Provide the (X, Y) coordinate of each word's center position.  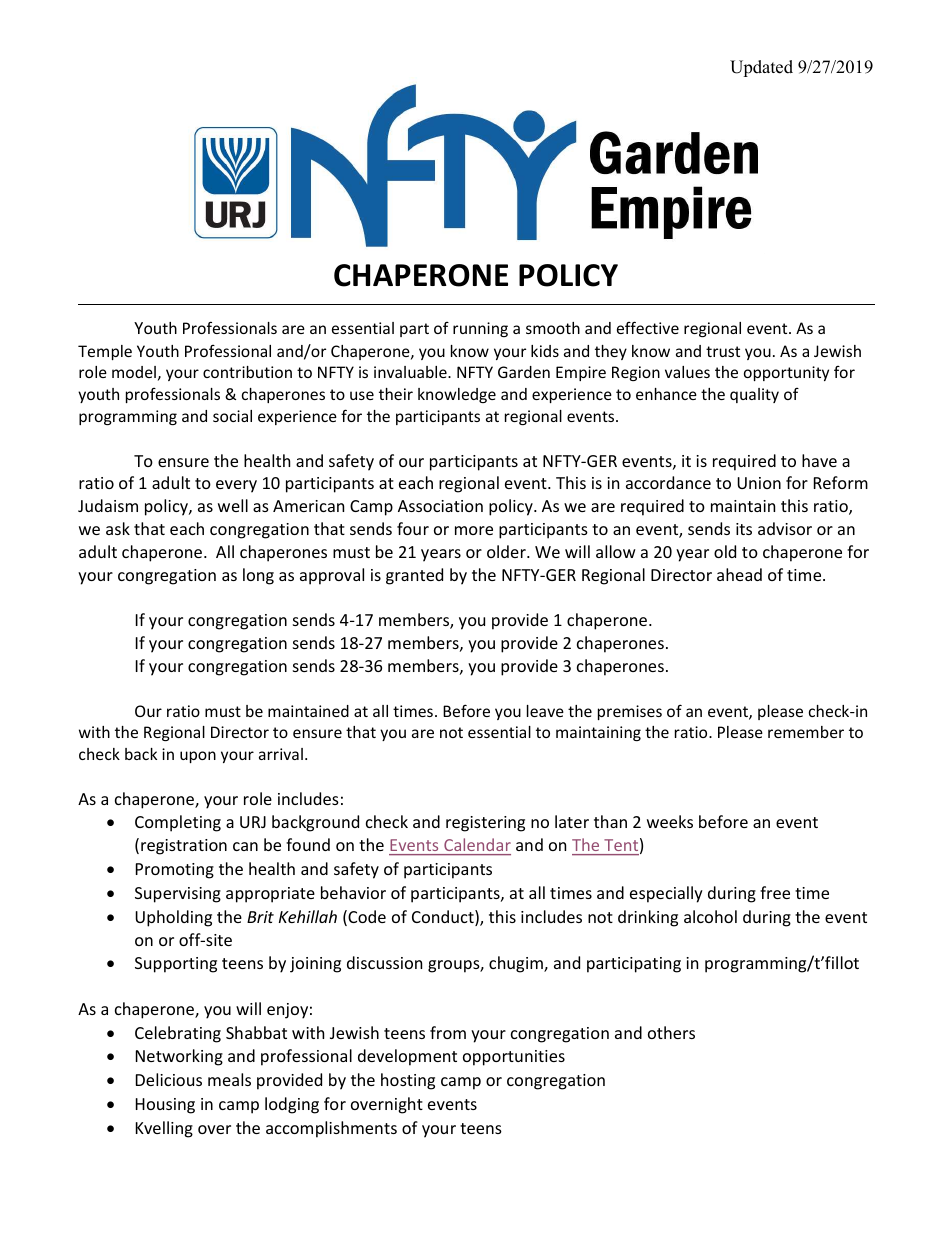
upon (198, 757)
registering (485, 824)
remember (806, 732)
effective (648, 327)
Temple (105, 352)
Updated (761, 68)
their (396, 394)
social (232, 416)
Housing (165, 1106)
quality (754, 395)
